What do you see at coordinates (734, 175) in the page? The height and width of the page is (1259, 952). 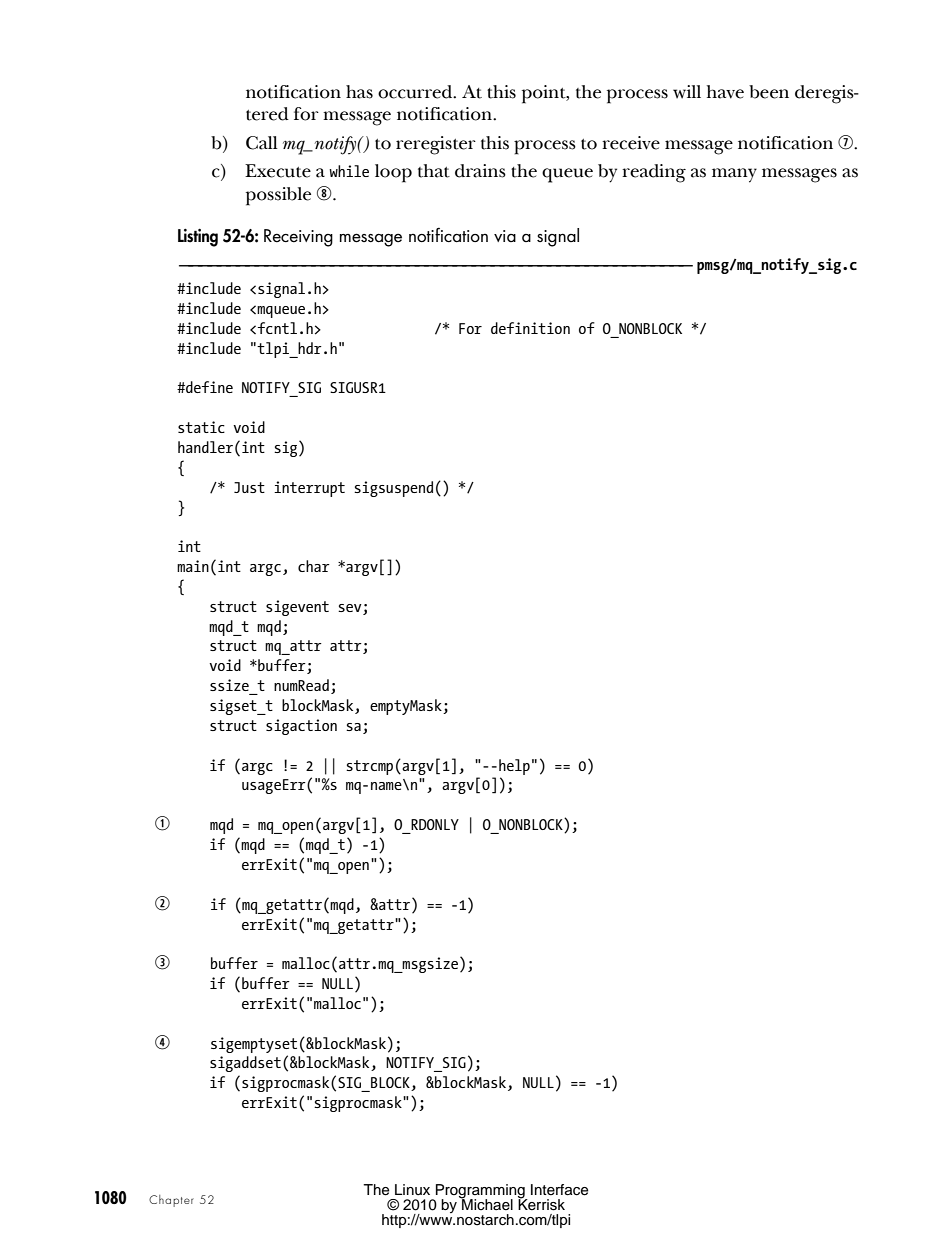 I see `many` at bounding box center [734, 175].
